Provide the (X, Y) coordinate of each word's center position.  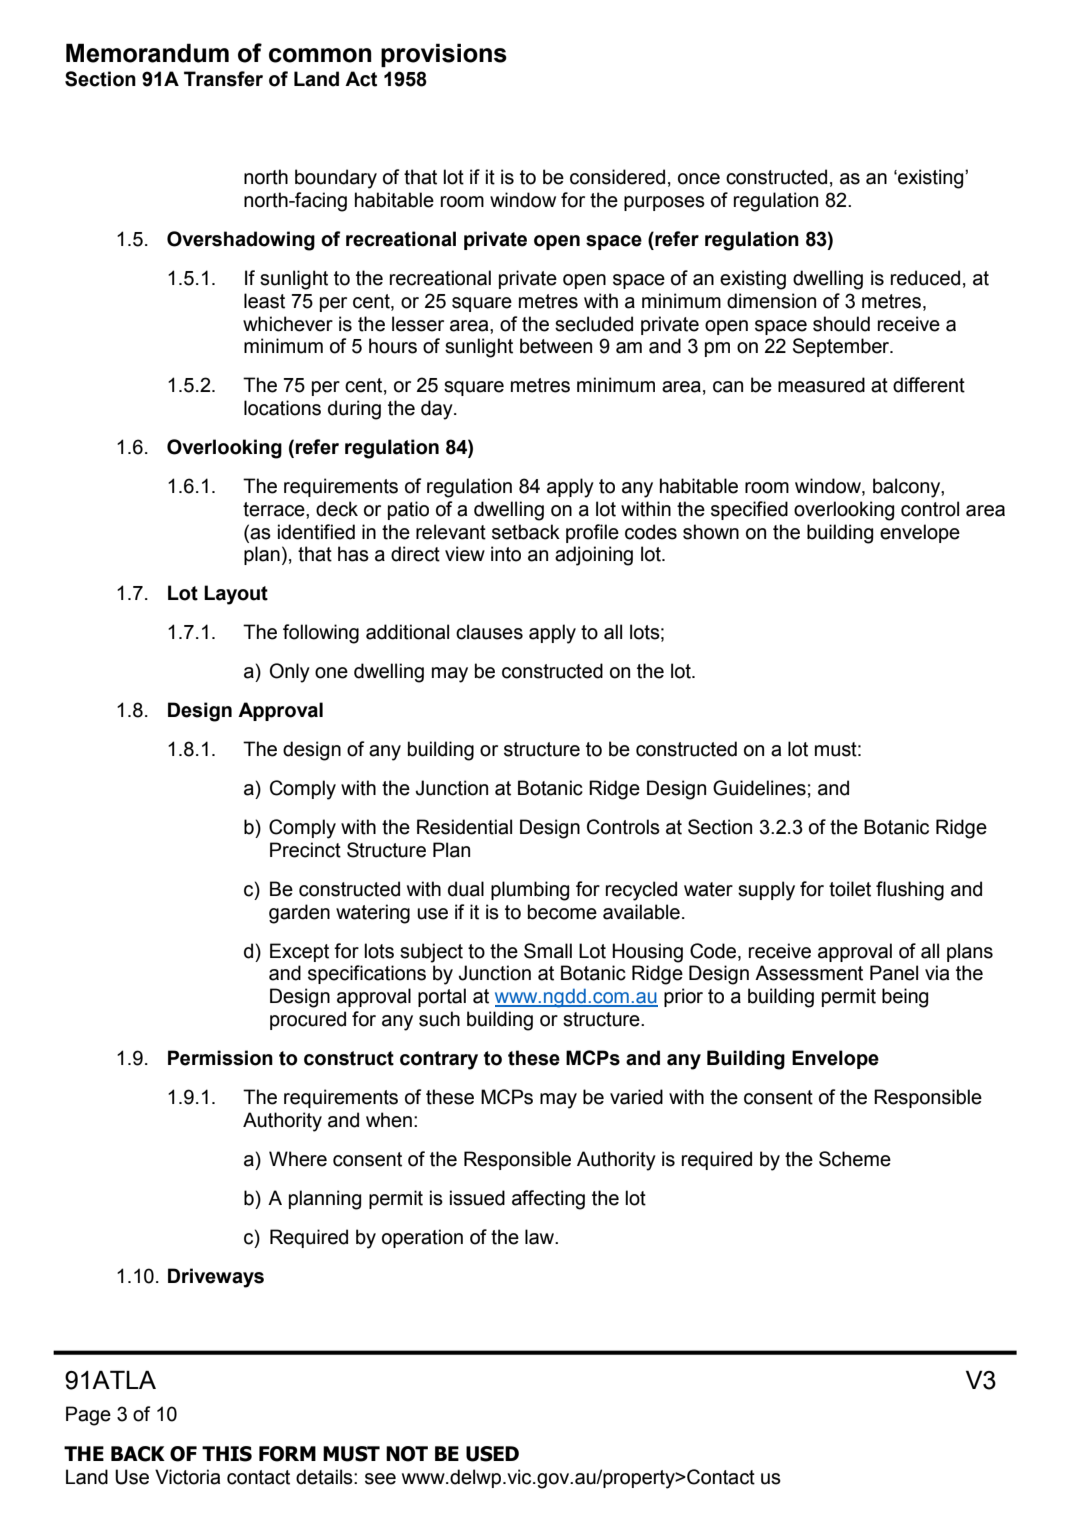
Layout (236, 595)
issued (477, 1198)
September (842, 347)
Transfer (223, 79)
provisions (444, 55)
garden (299, 914)
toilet (850, 889)
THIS (227, 1454)
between (556, 346)
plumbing (530, 891)
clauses (489, 632)
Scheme (855, 1159)
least (264, 301)
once (699, 179)
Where (298, 1159)
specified (749, 510)
